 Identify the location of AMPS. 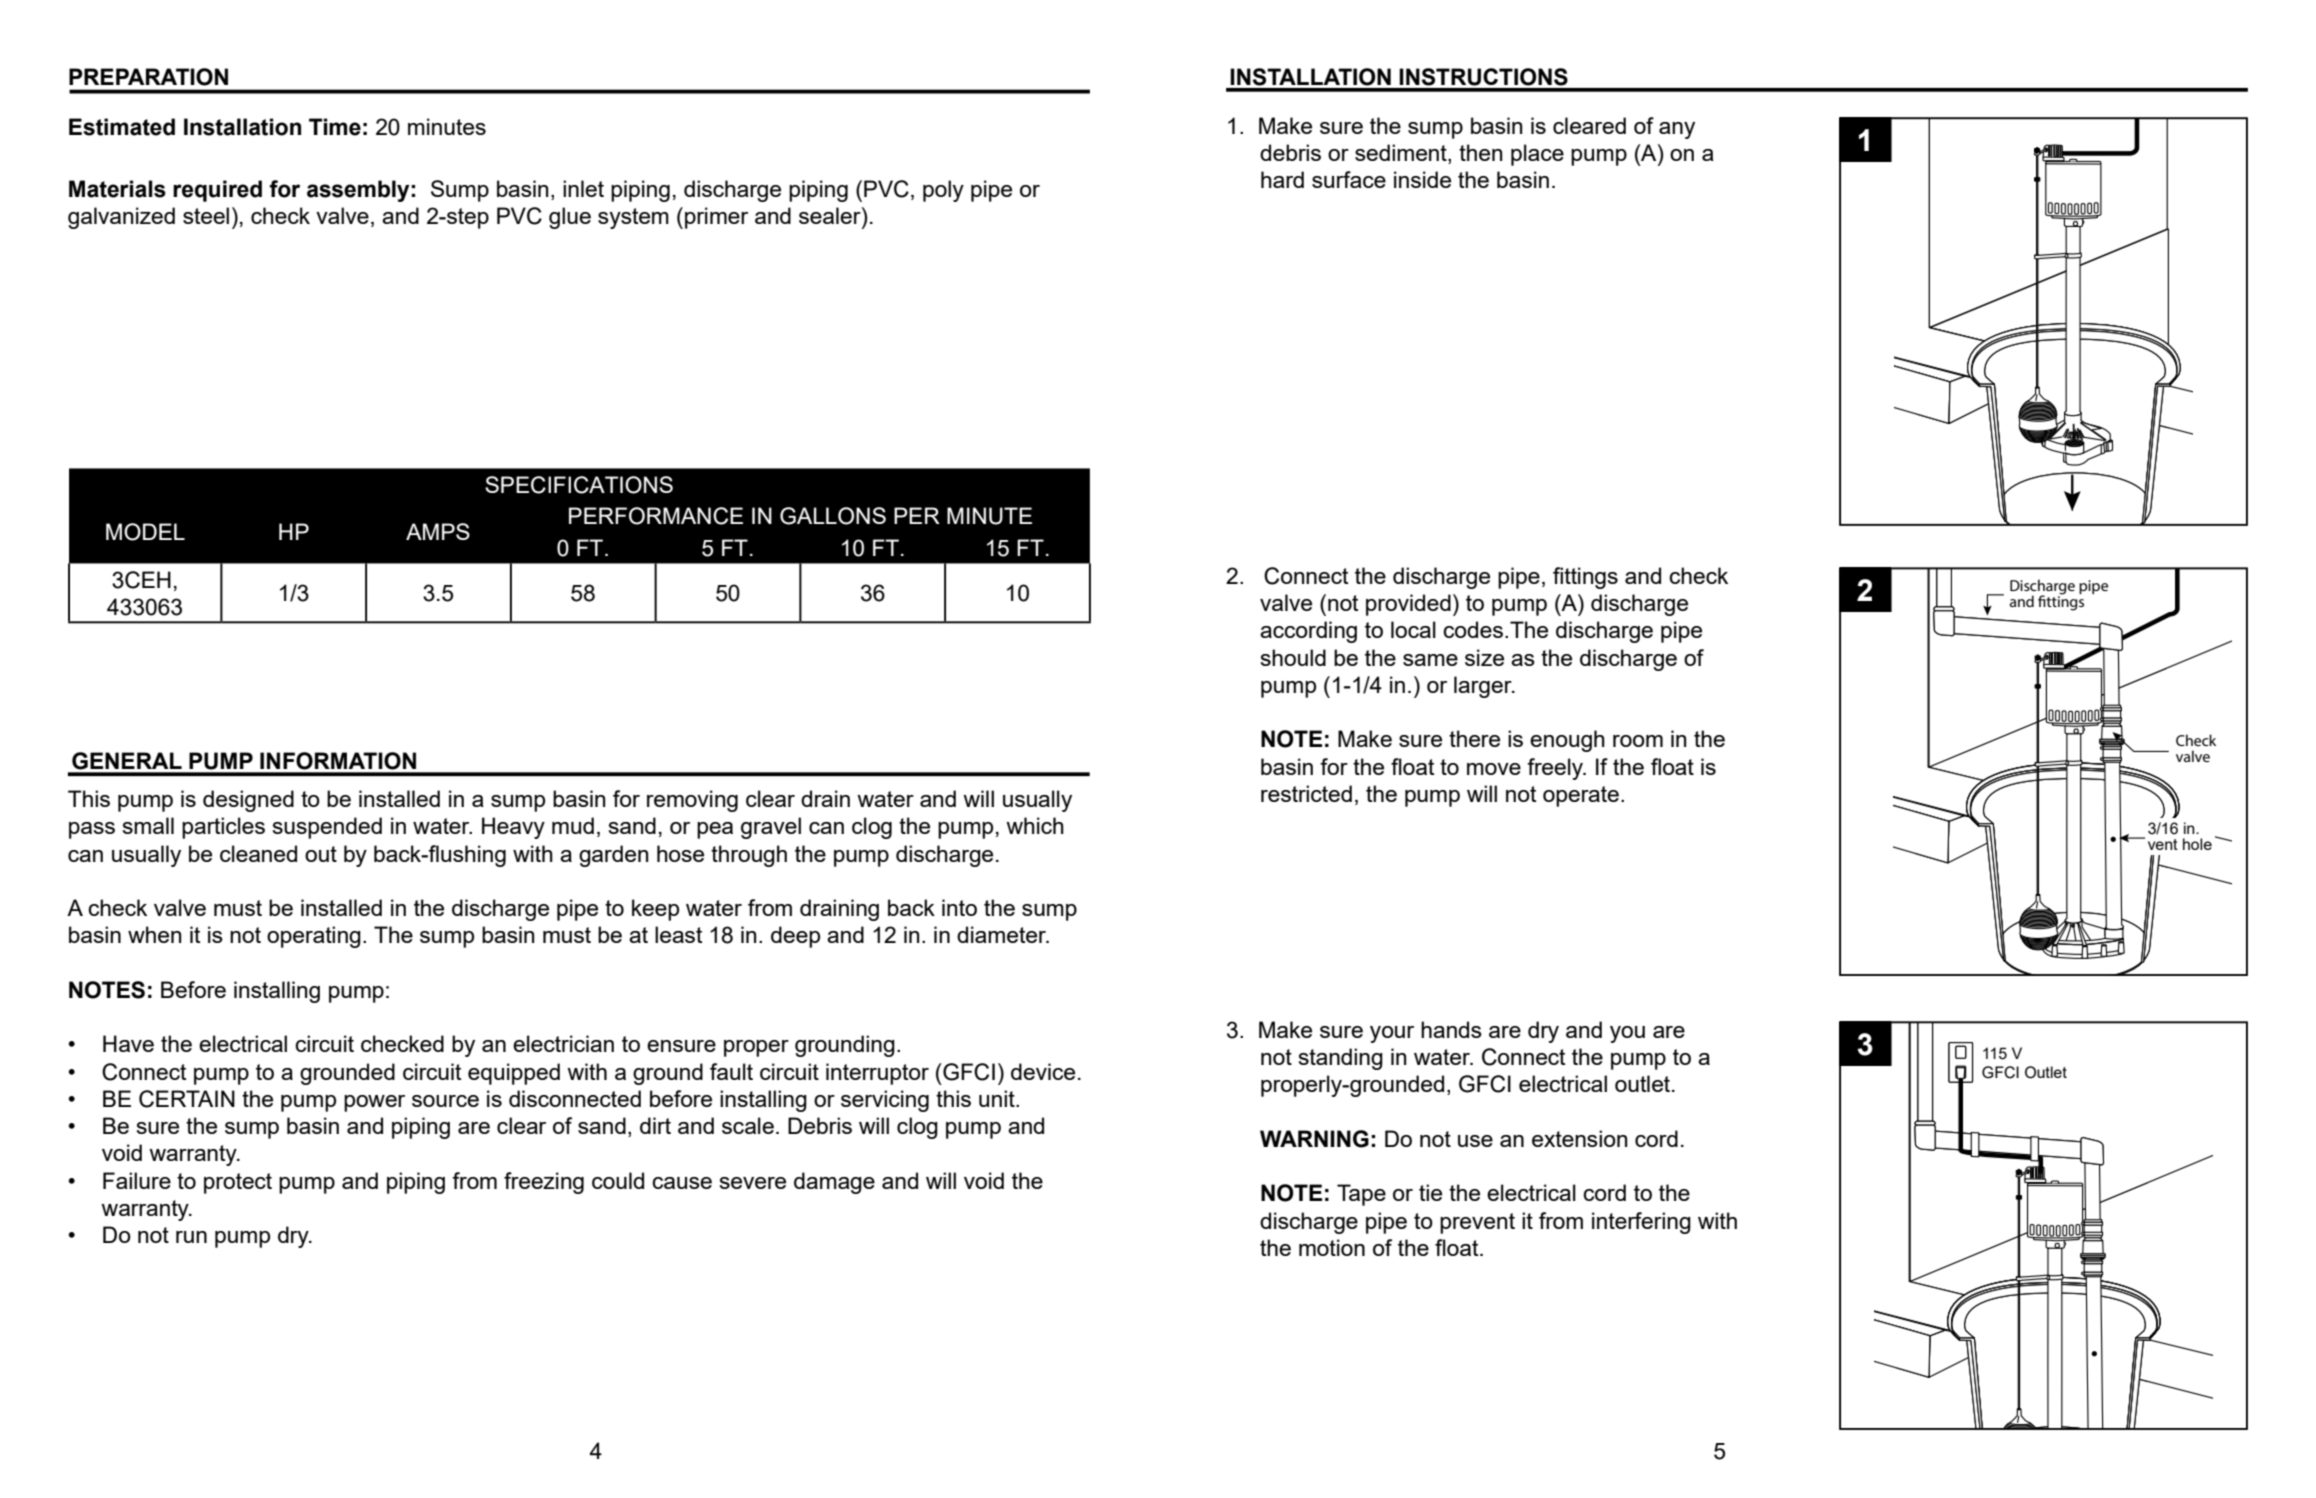
(438, 531).
